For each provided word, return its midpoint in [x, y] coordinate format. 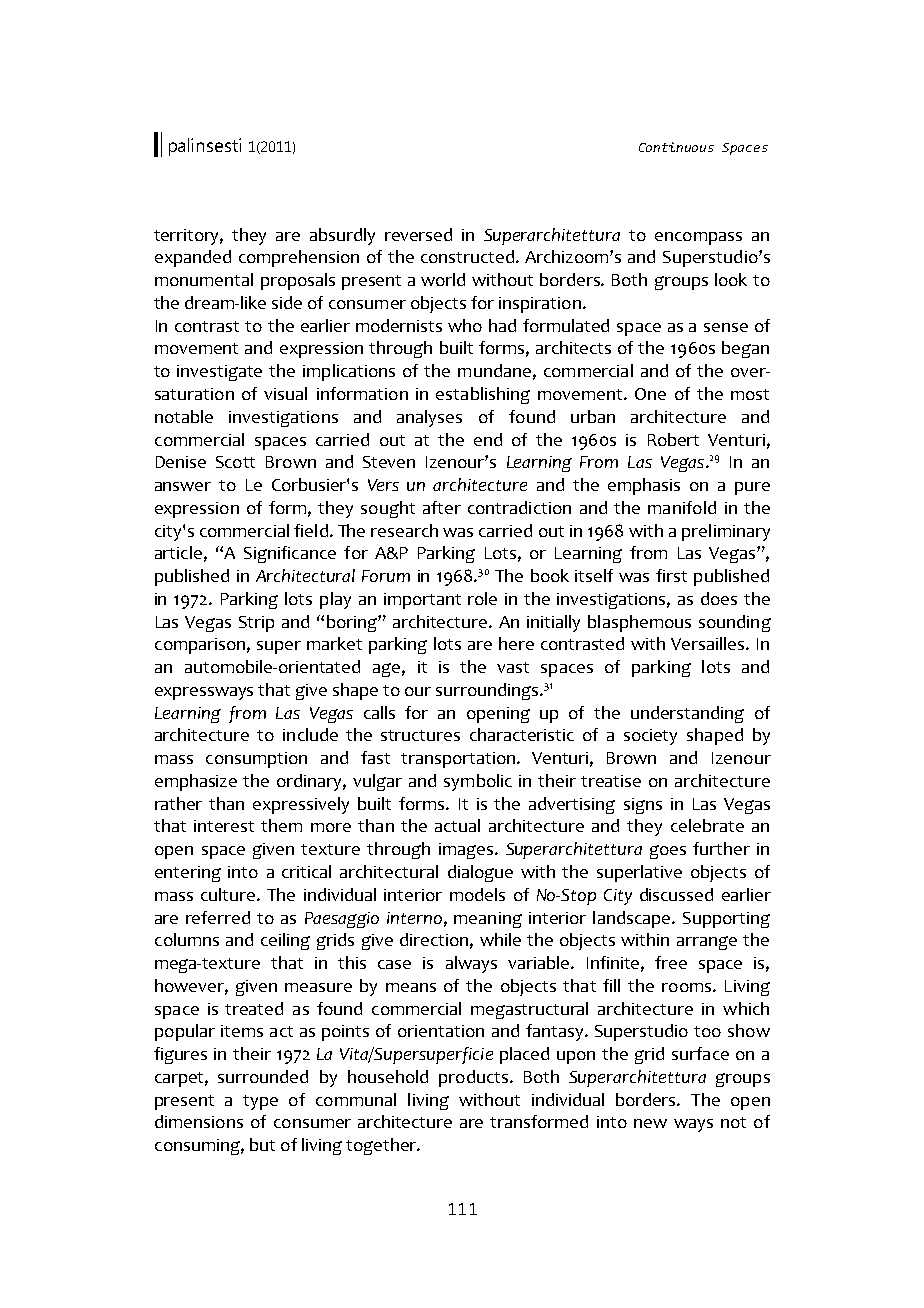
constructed [467, 256]
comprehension [299, 258]
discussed [676, 894]
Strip [256, 624]
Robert [673, 439]
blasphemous [639, 623]
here [516, 643]
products [475, 1078]
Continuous [676, 147]
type [260, 1102]
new [650, 1123]
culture [229, 894]
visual [285, 393]
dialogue [480, 873]
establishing [483, 395]
